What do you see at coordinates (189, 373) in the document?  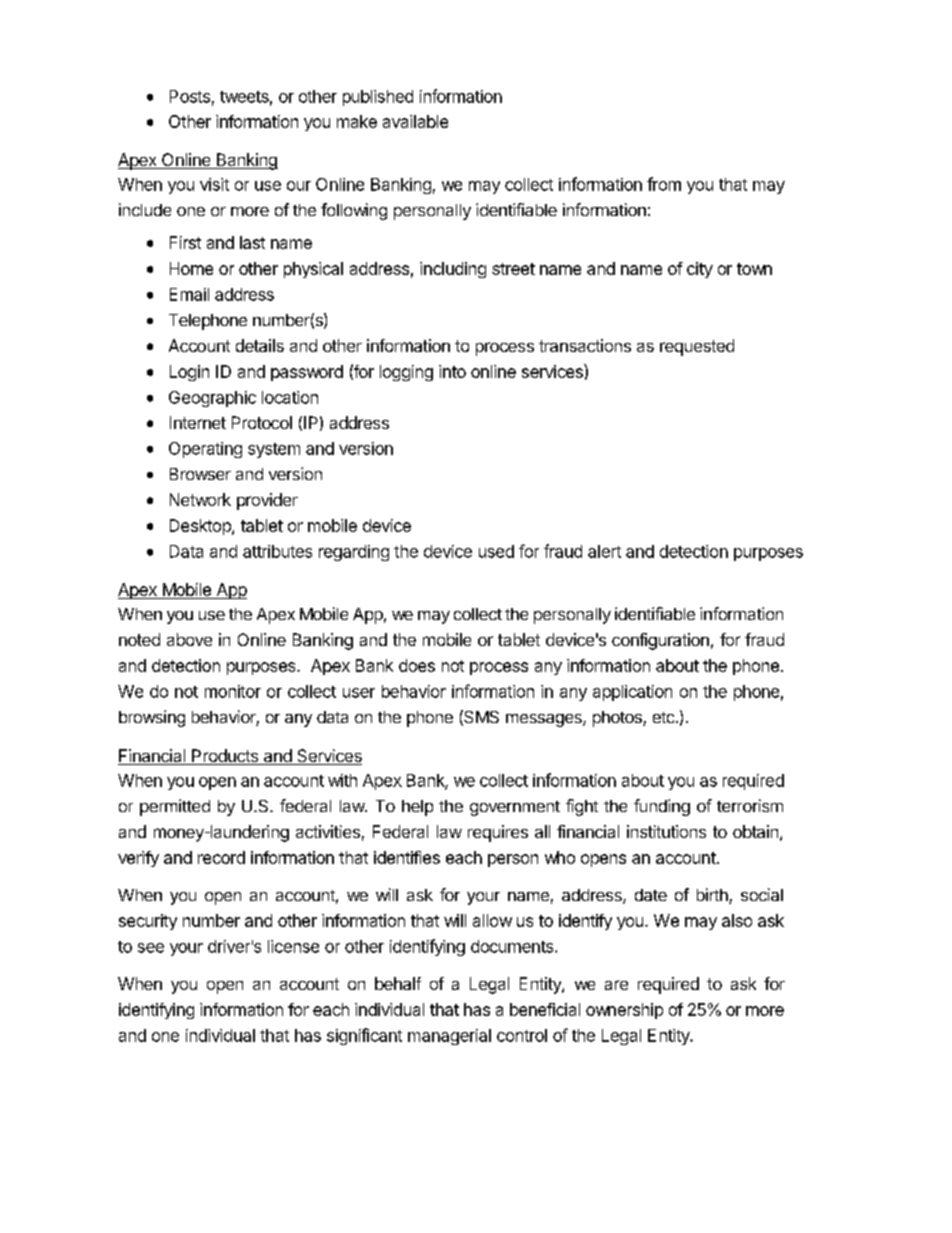 I see `Login` at bounding box center [189, 373].
